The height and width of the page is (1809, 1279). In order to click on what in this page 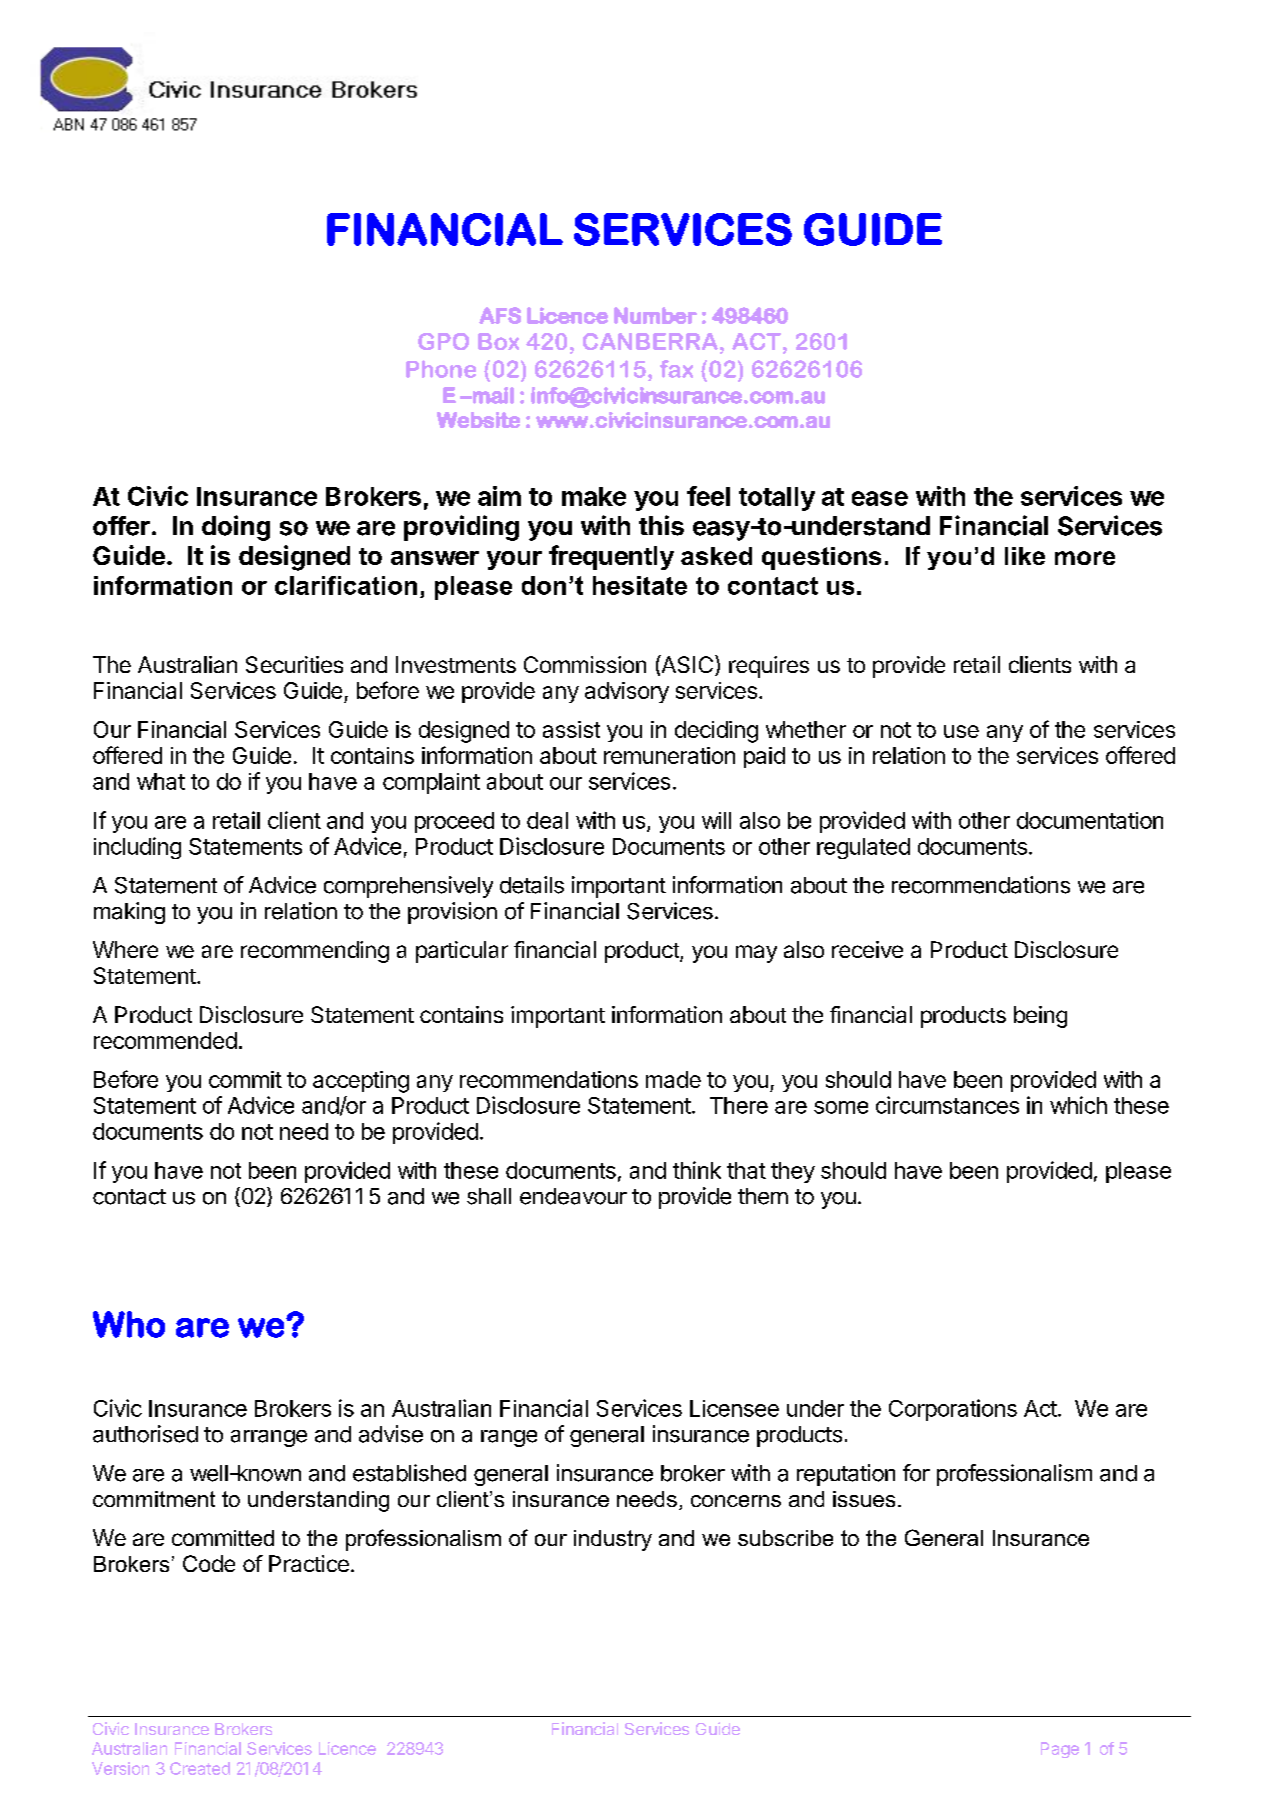, I will do `click(161, 781)`.
